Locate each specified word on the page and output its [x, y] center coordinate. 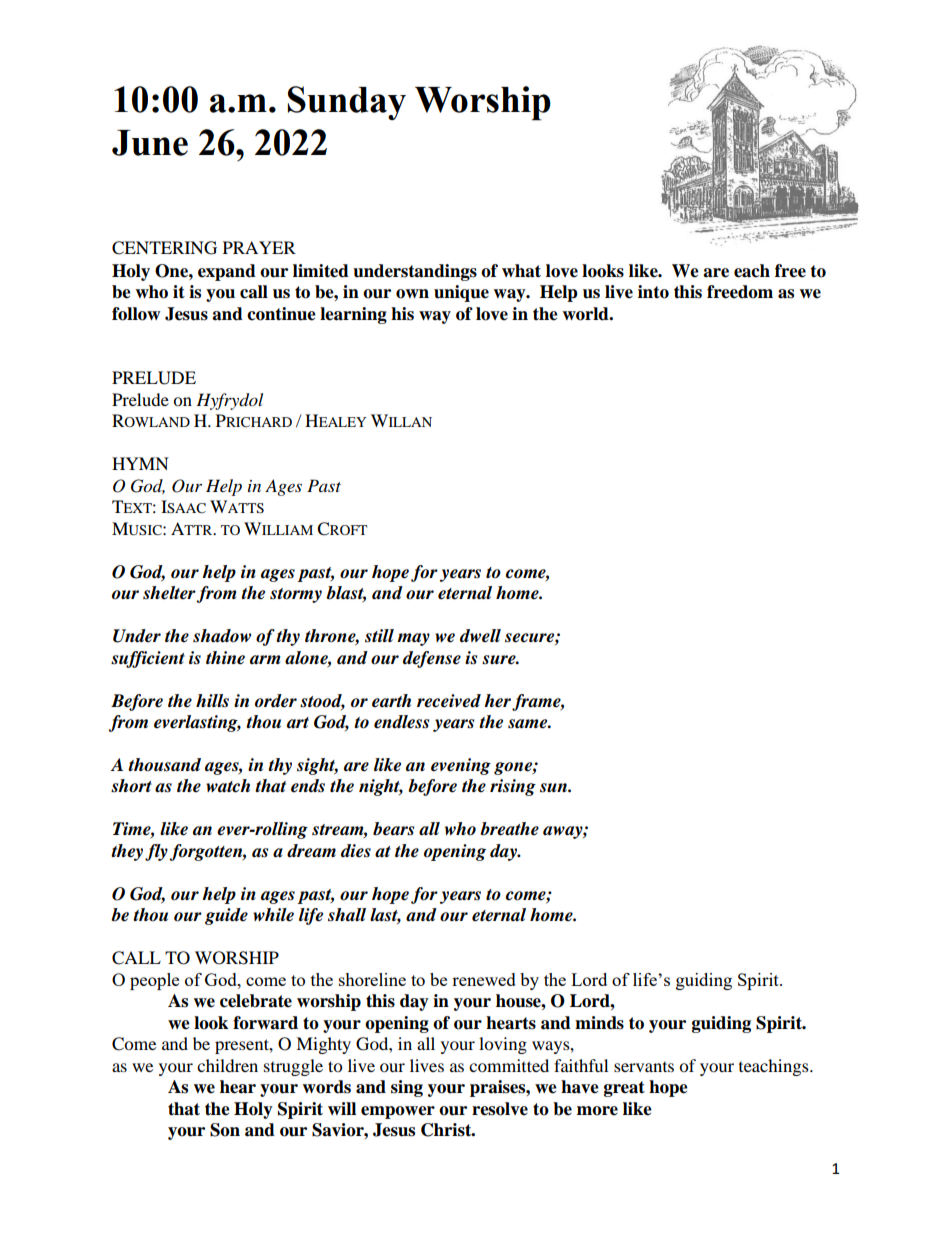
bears [393, 829]
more [597, 1111]
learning [353, 315]
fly [157, 852]
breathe [509, 829]
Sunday [347, 103]
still [379, 636]
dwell [480, 636]
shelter [170, 594]
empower [398, 1112]
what [521, 271]
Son [225, 1130]
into [653, 292]
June [150, 143]
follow [136, 314]
